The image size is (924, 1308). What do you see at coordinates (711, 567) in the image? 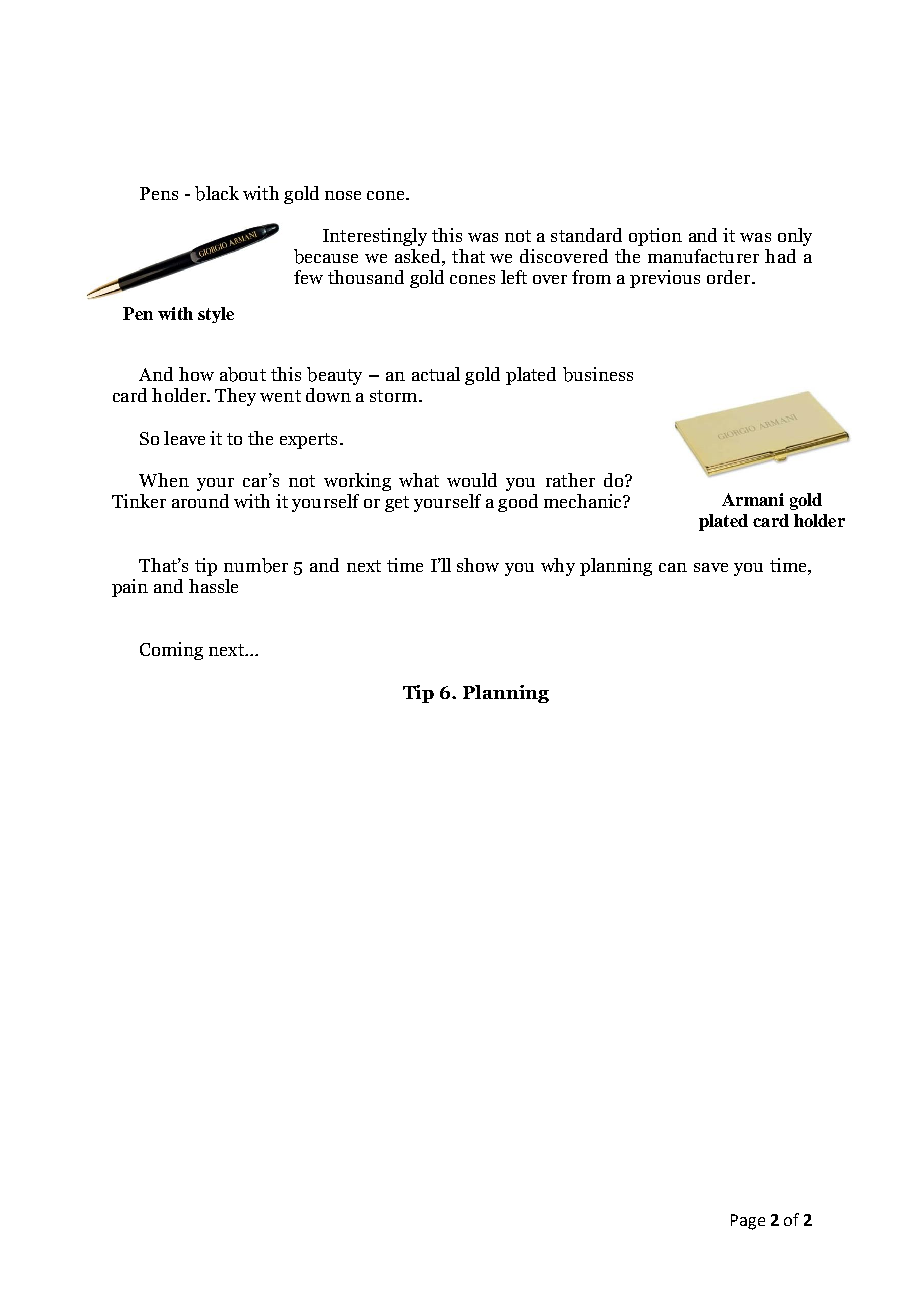
I see `save` at bounding box center [711, 567].
